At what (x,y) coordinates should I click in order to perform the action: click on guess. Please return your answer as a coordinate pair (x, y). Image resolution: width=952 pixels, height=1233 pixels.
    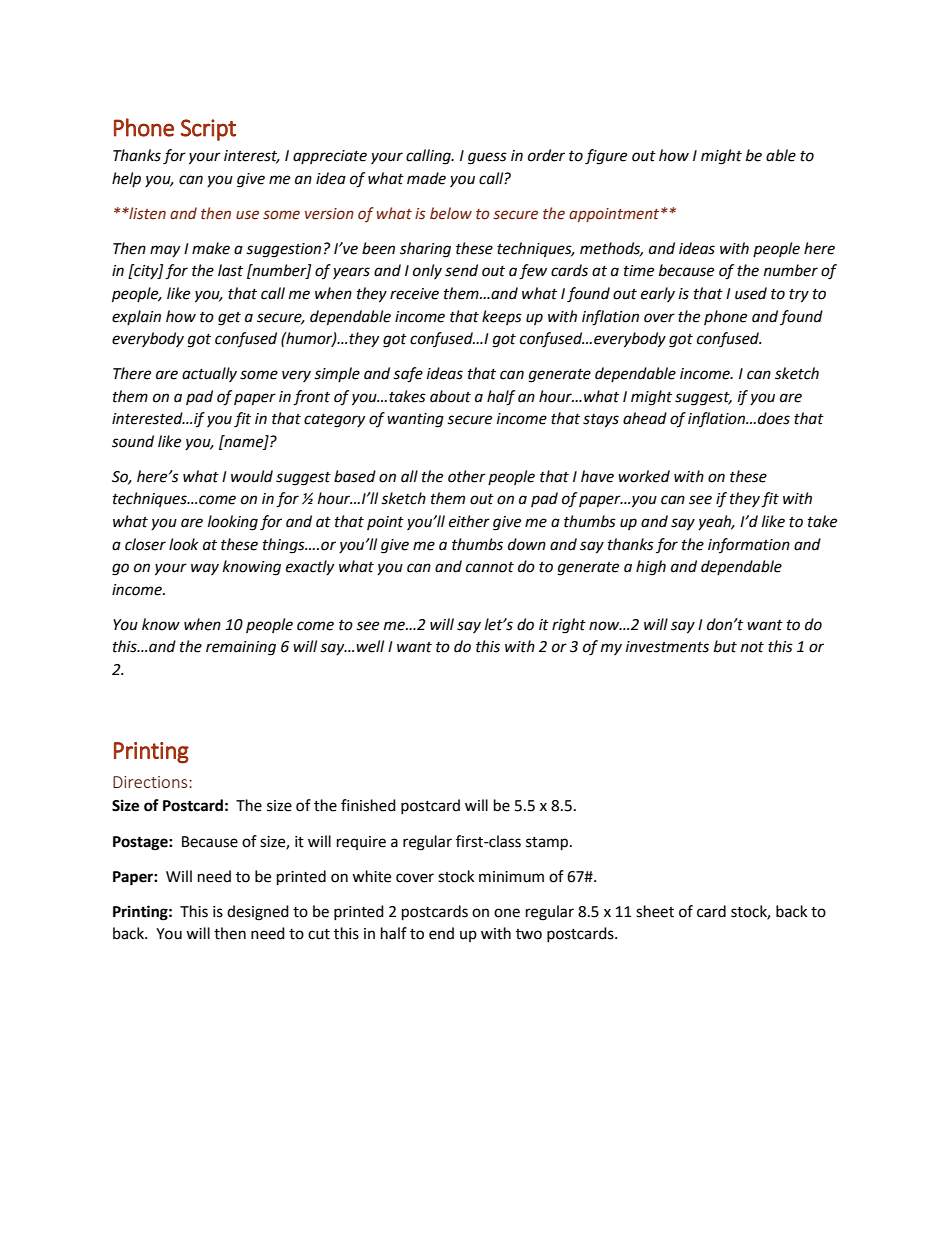
    Looking at the image, I should click on (487, 158).
